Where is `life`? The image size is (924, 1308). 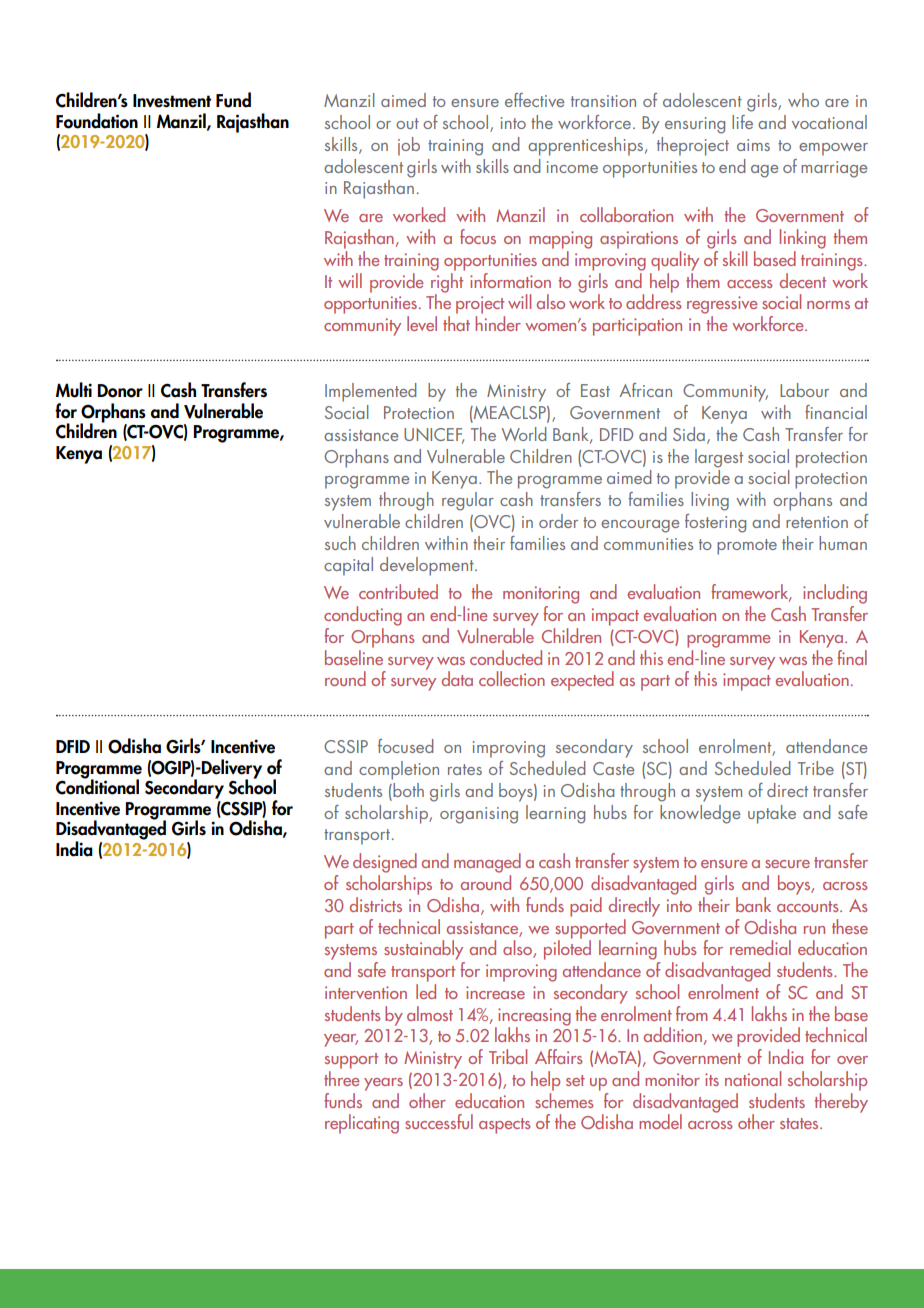 life is located at coordinates (742, 122).
